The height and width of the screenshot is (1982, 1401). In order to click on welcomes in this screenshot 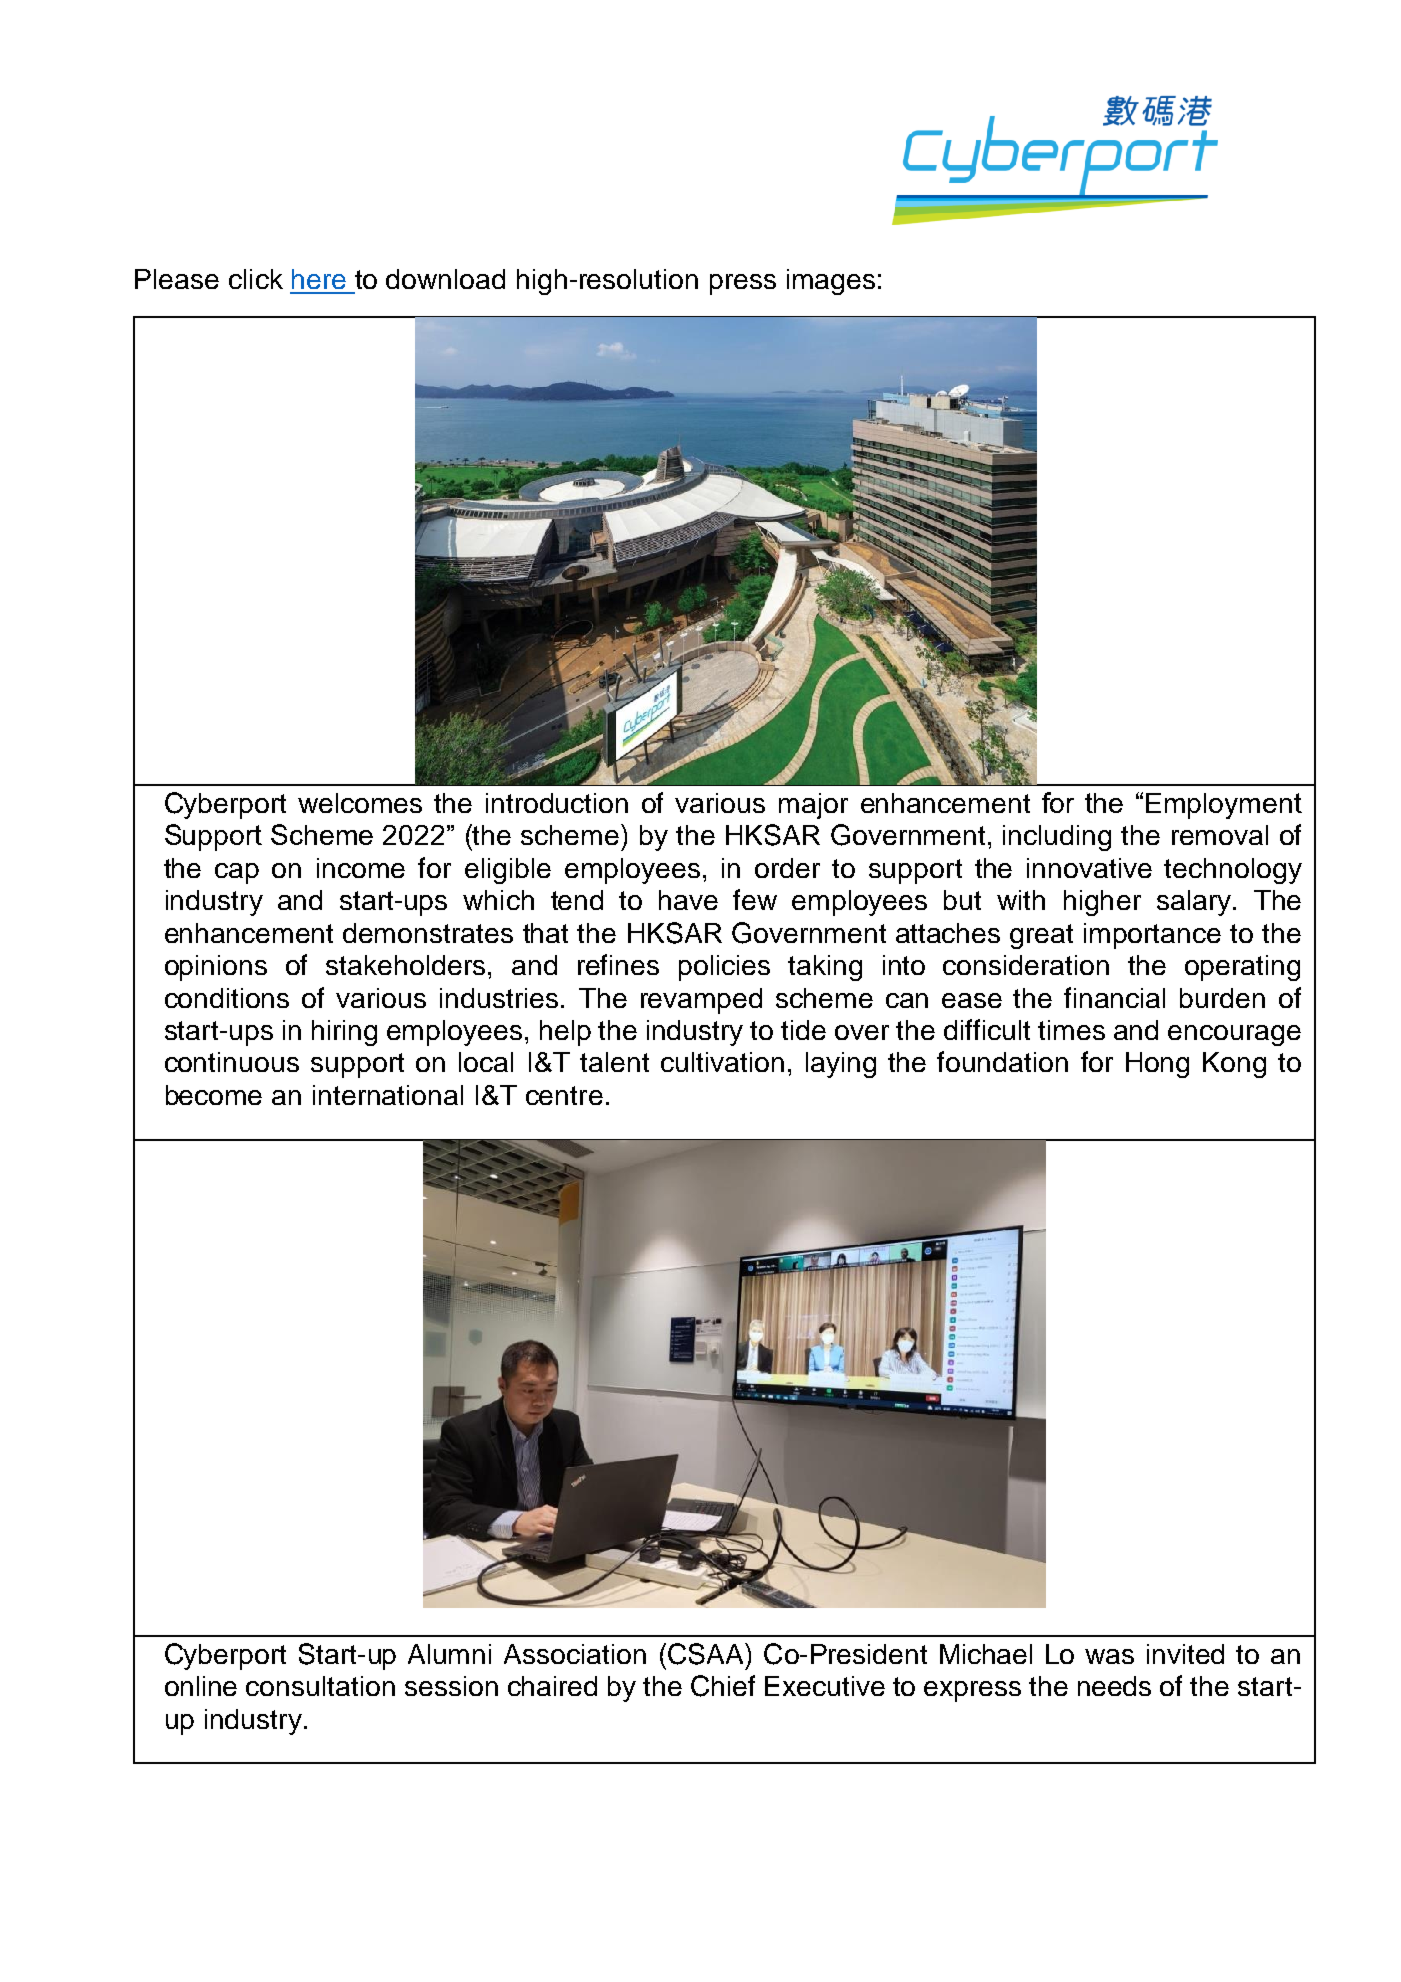, I will do `click(360, 803)`.
